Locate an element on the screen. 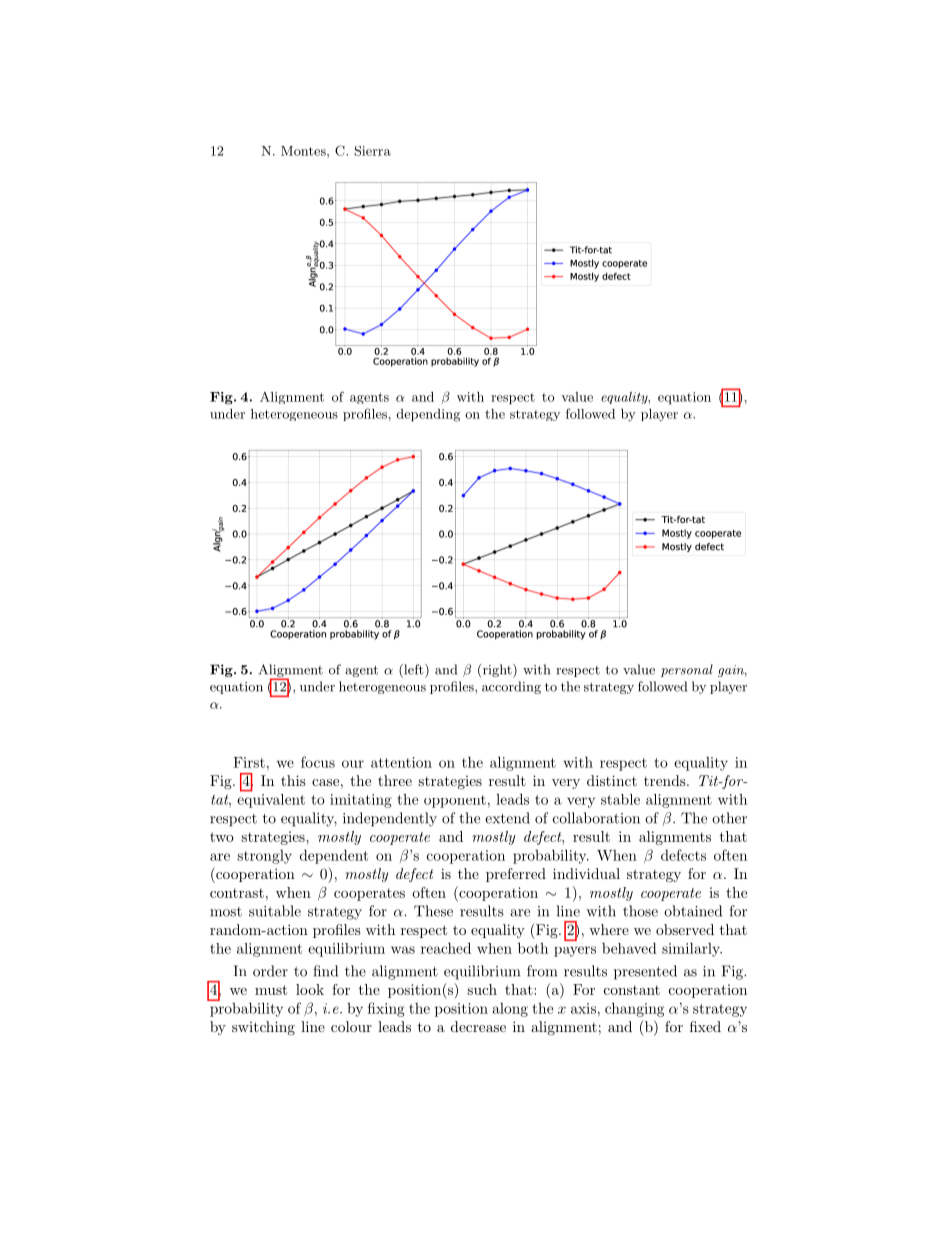 Image resolution: width=952 pixels, height=1233 pixels. distinct is located at coordinates (612, 780).
